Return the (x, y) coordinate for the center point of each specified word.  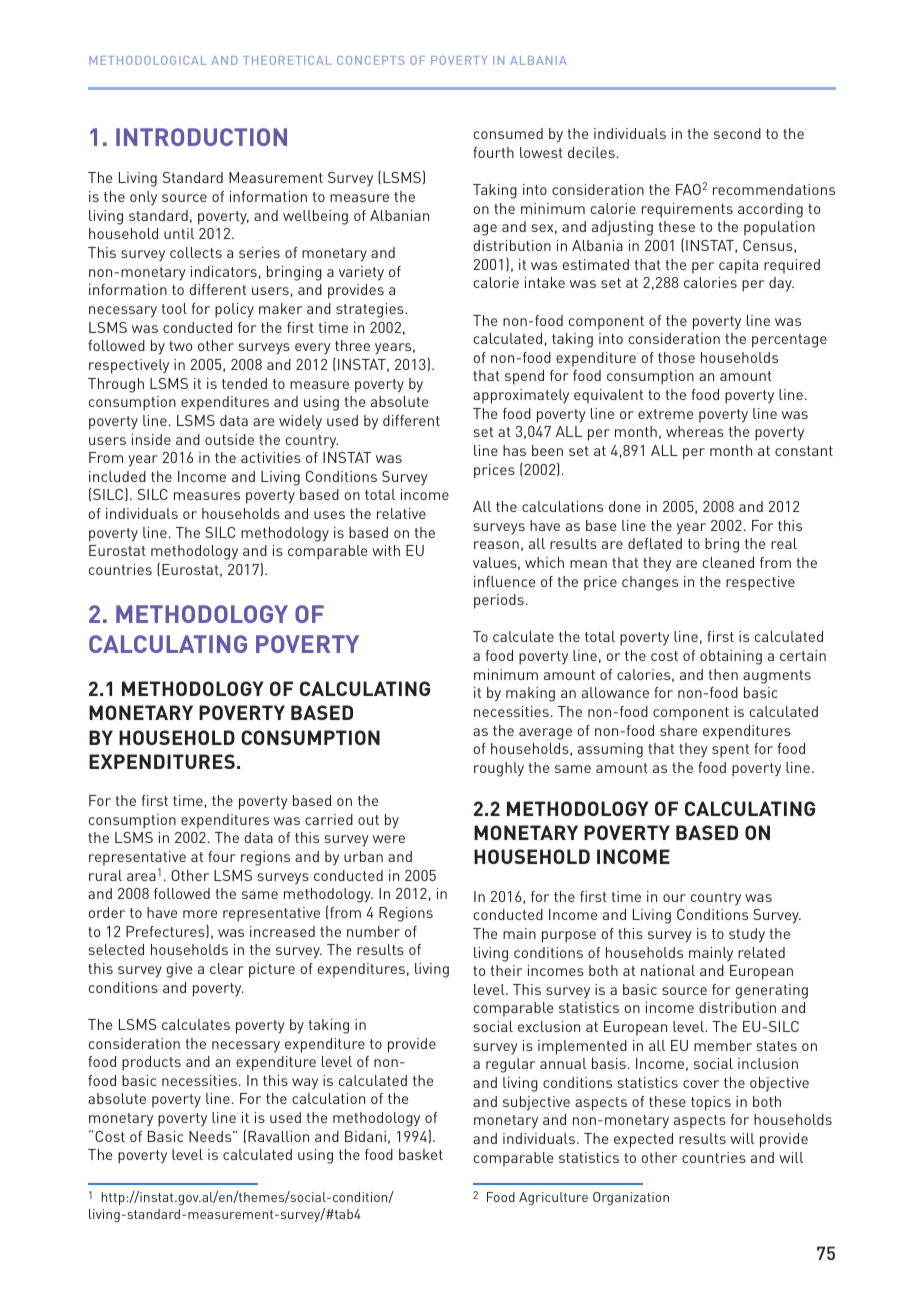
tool (174, 308)
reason (496, 545)
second (737, 133)
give (179, 970)
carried (329, 819)
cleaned (728, 562)
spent (730, 751)
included (117, 476)
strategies (371, 310)
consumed (508, 133)
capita (738, 266)
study (747, 935)
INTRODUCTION (201, 137)
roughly (499, 769)
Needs (211, 1136)
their (506, 970)
